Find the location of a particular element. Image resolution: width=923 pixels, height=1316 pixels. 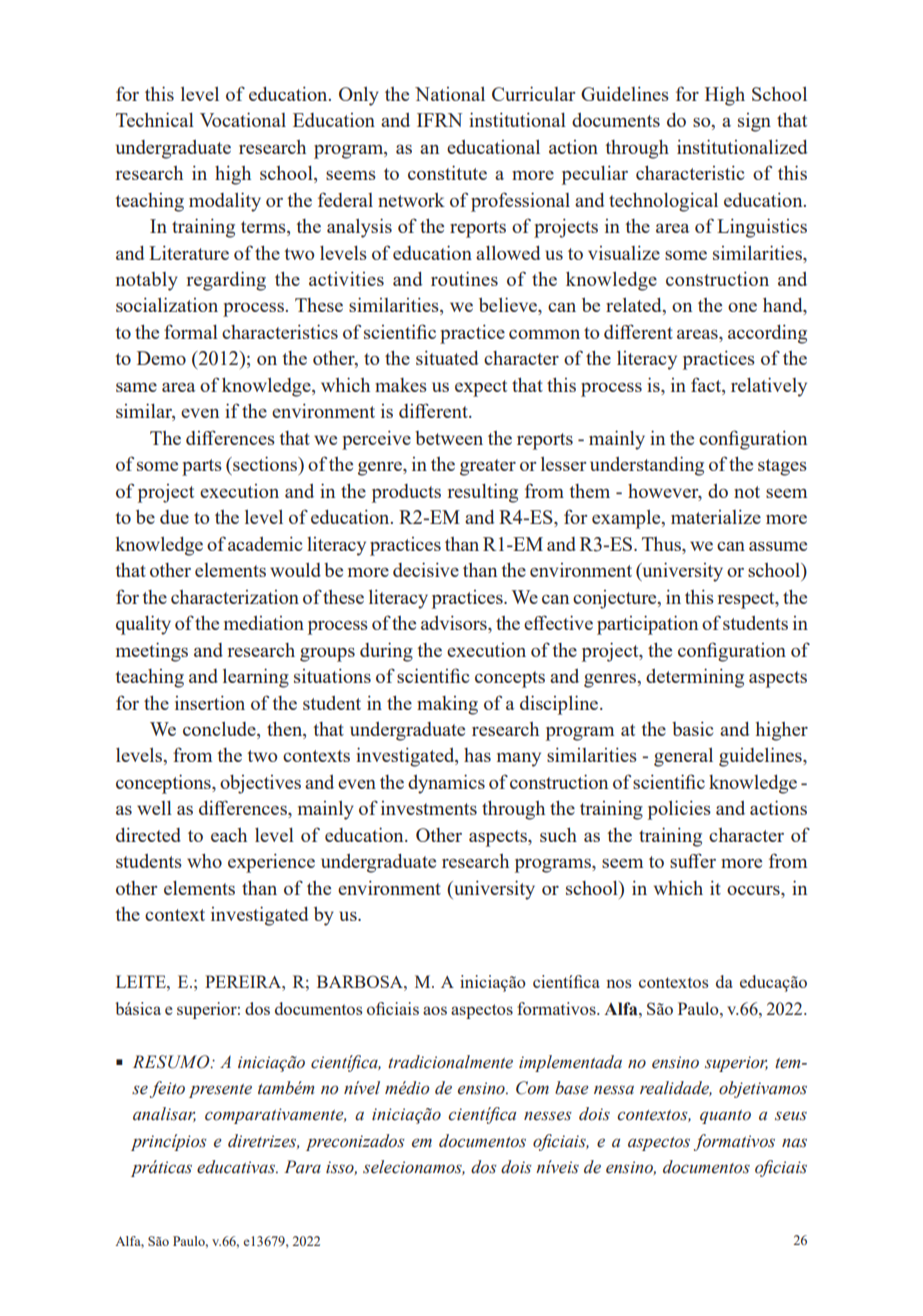

conclude is located at coordinates (220, 730).
